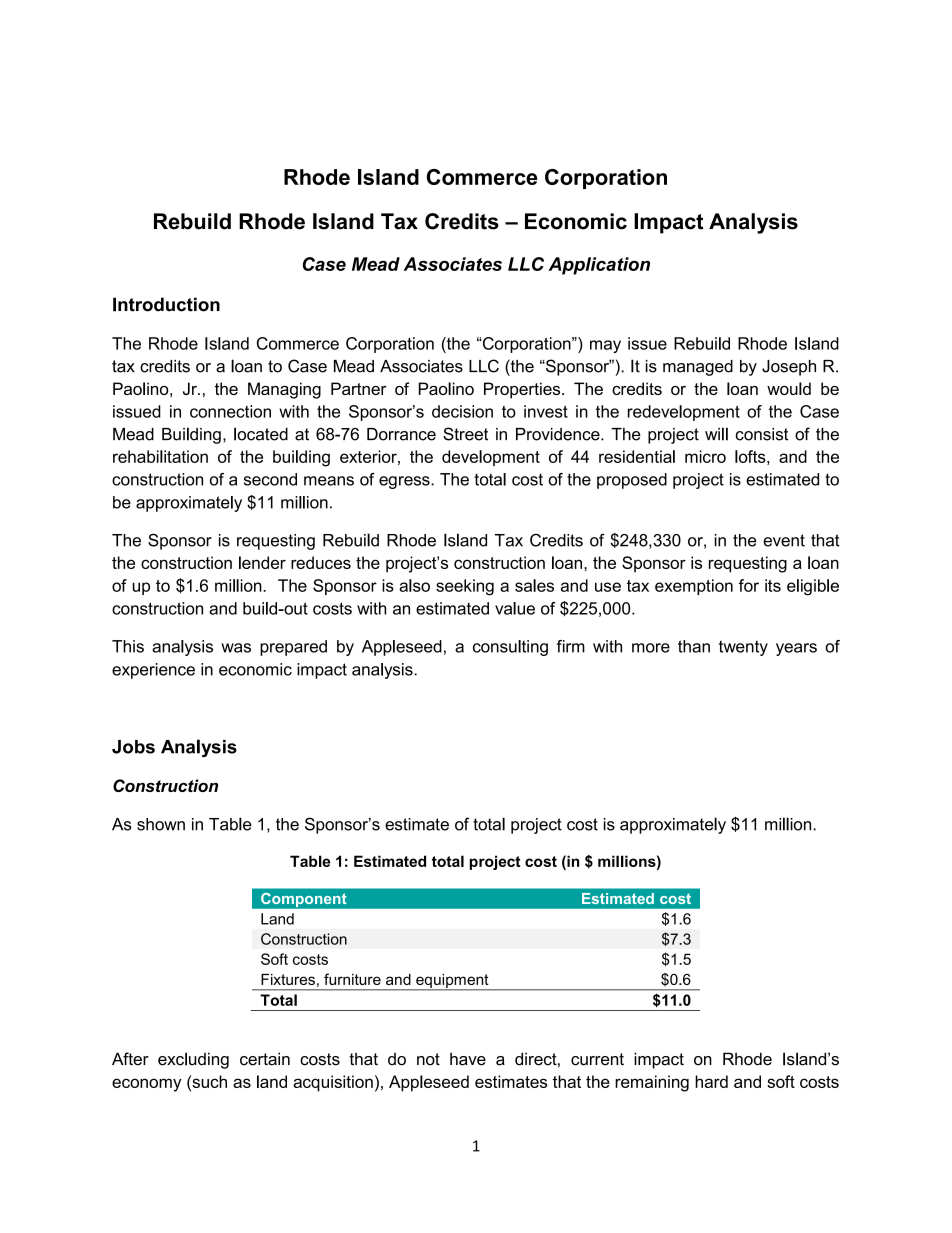 This screenshot has width=952, height=1233. What do you see at coordinates (711, 1081) in the screenshot?
I see `hard` at bounding box center [711, 1081].
